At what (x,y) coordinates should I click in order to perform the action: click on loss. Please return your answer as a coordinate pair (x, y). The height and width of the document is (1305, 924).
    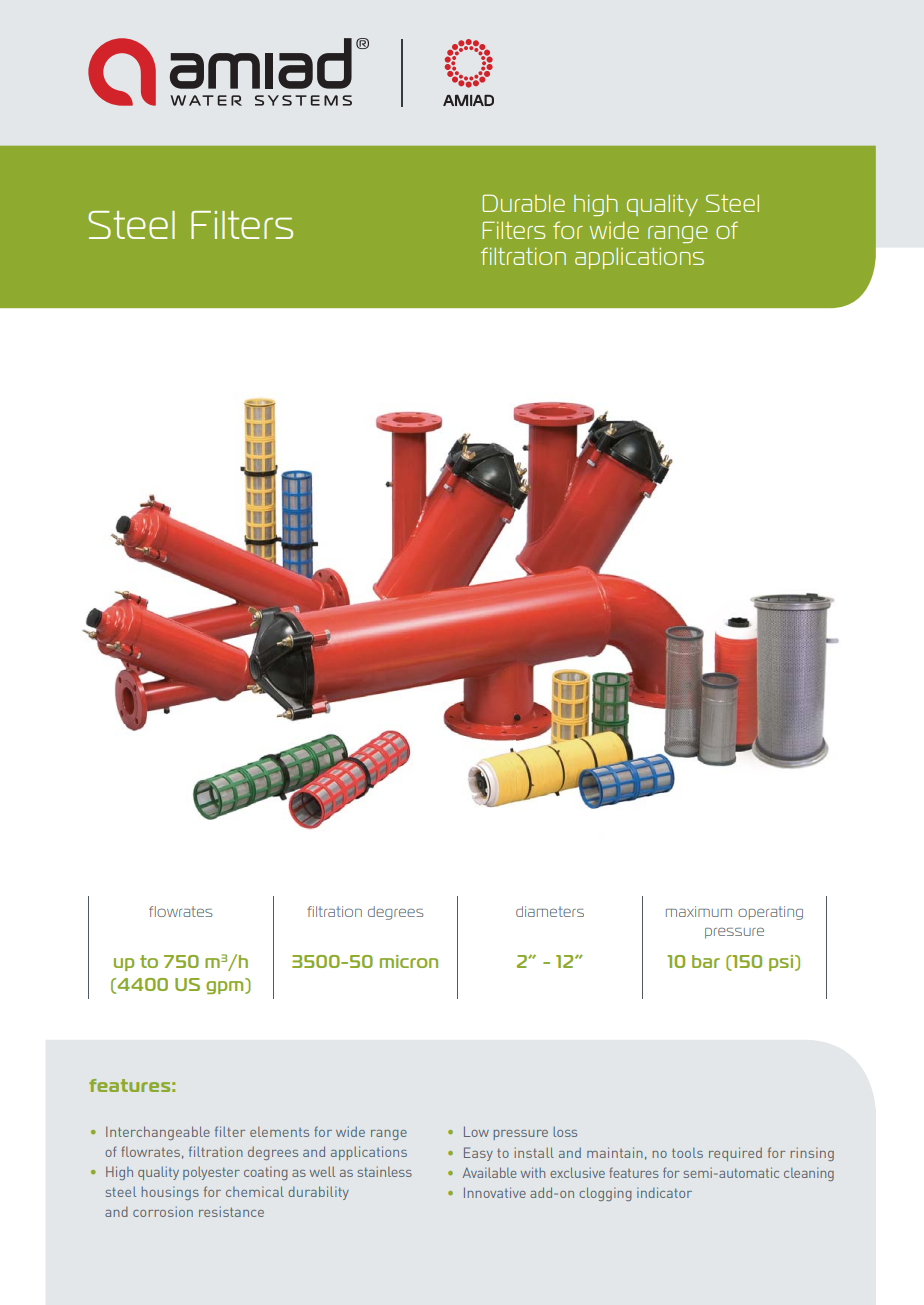
    Looking at the image, I should click on (565, 1132).
